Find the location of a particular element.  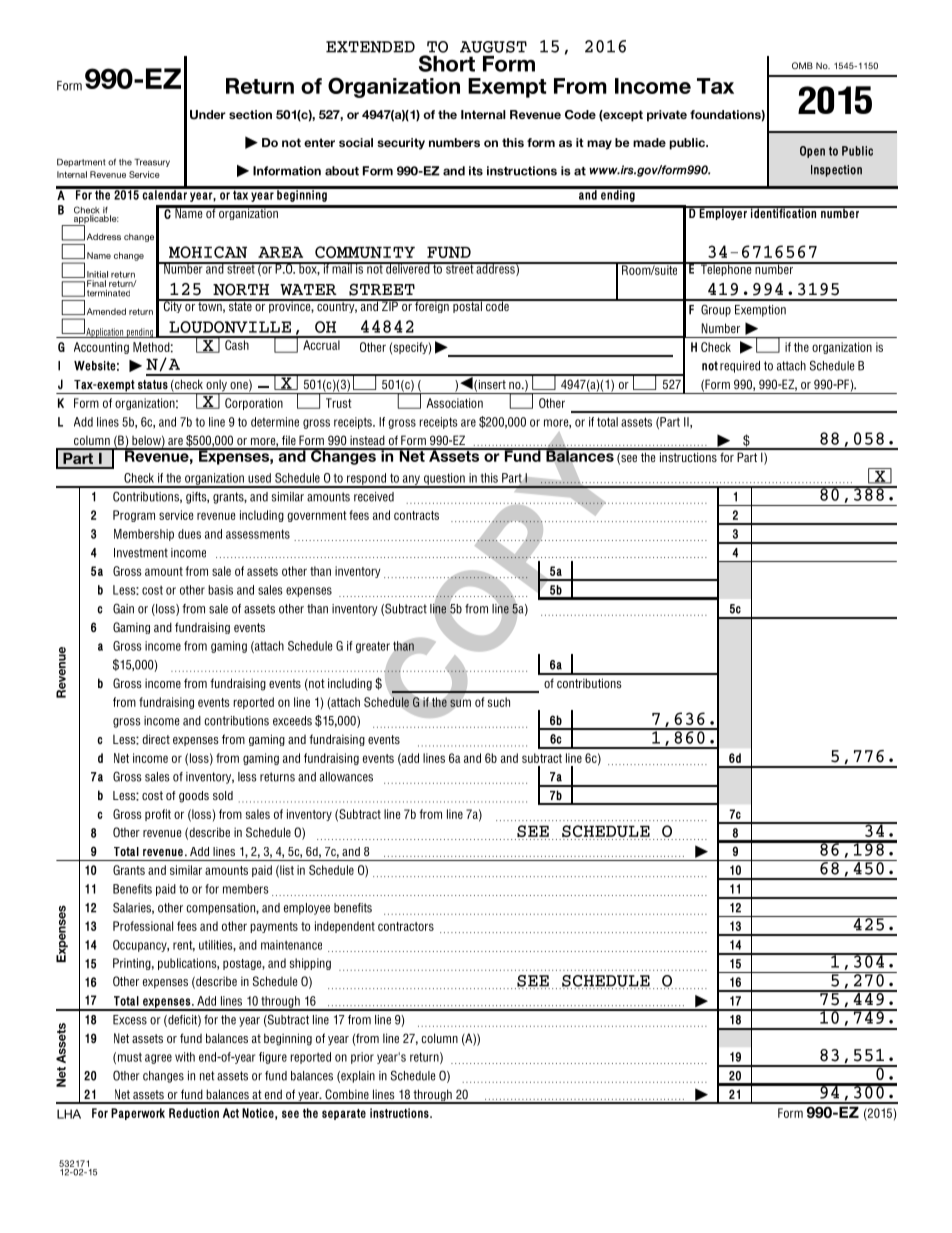

private is located at coordinates (667, 116).
